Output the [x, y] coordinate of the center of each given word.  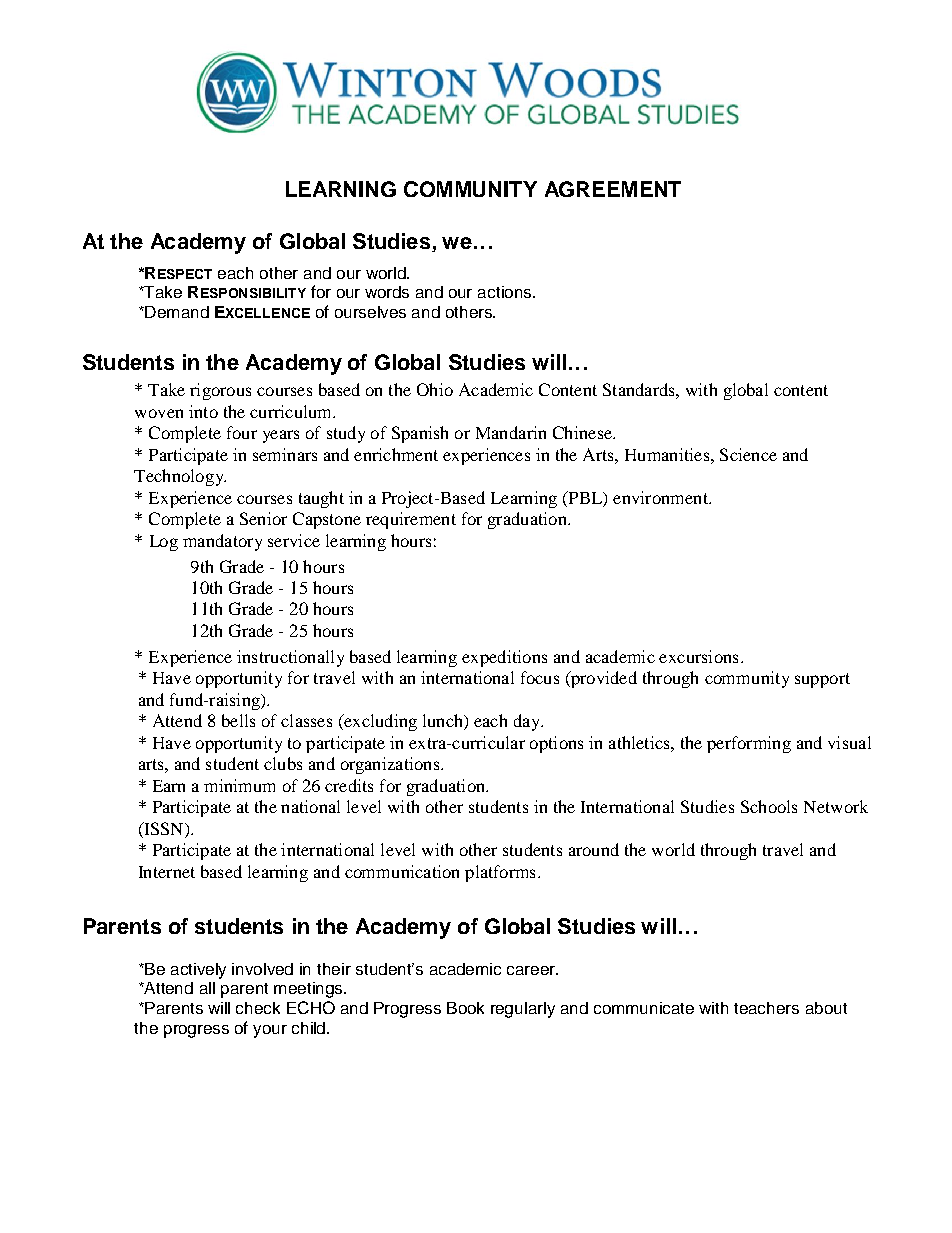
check [258, 1008]
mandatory [222, 542]
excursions [698, 656]
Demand [176, 312]
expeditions [504, 658]
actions [506, 292]
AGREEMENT [613, 189]
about [826, 1008]
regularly [523, 1010]
